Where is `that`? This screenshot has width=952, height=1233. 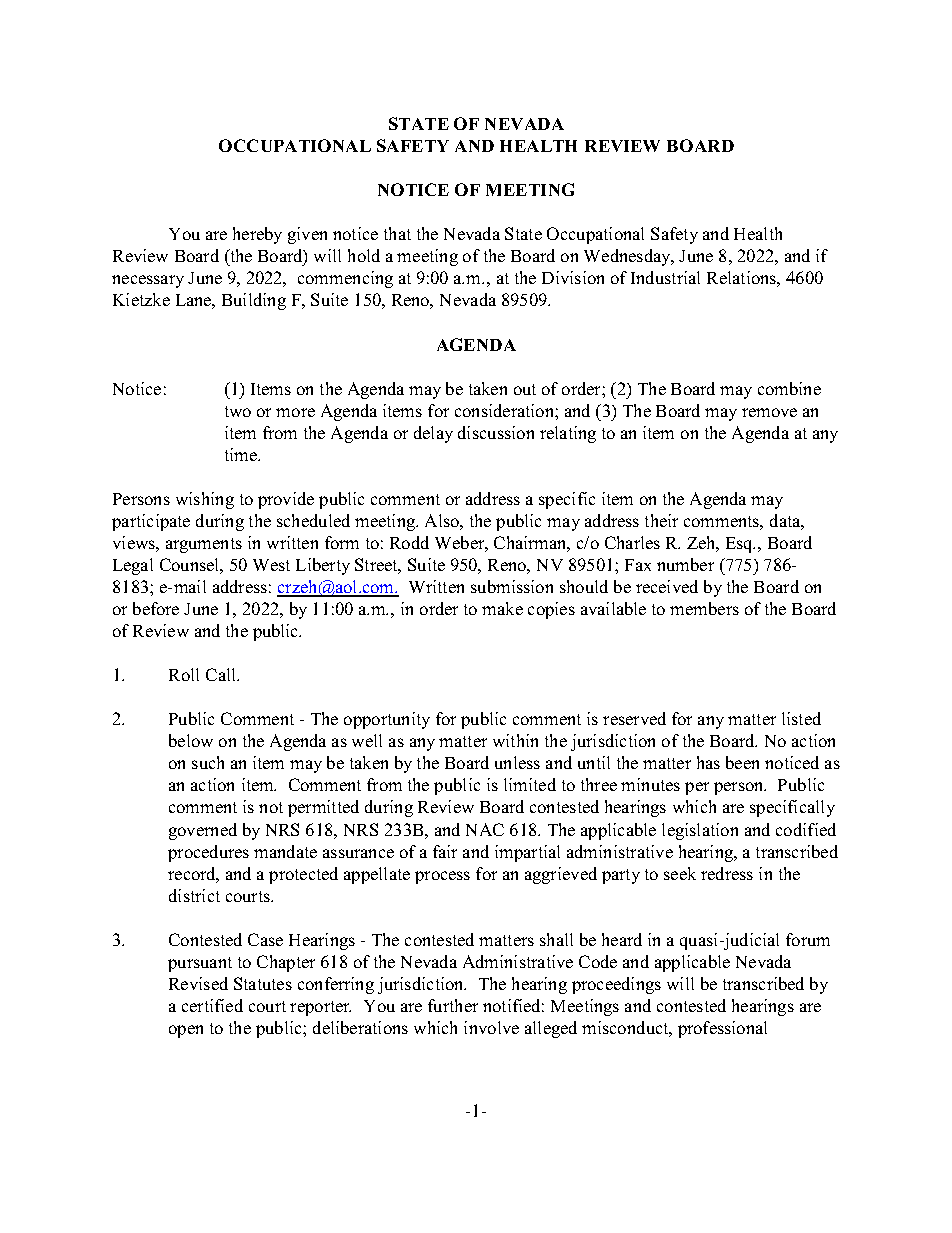
that is located at coordinates (397, 233).
